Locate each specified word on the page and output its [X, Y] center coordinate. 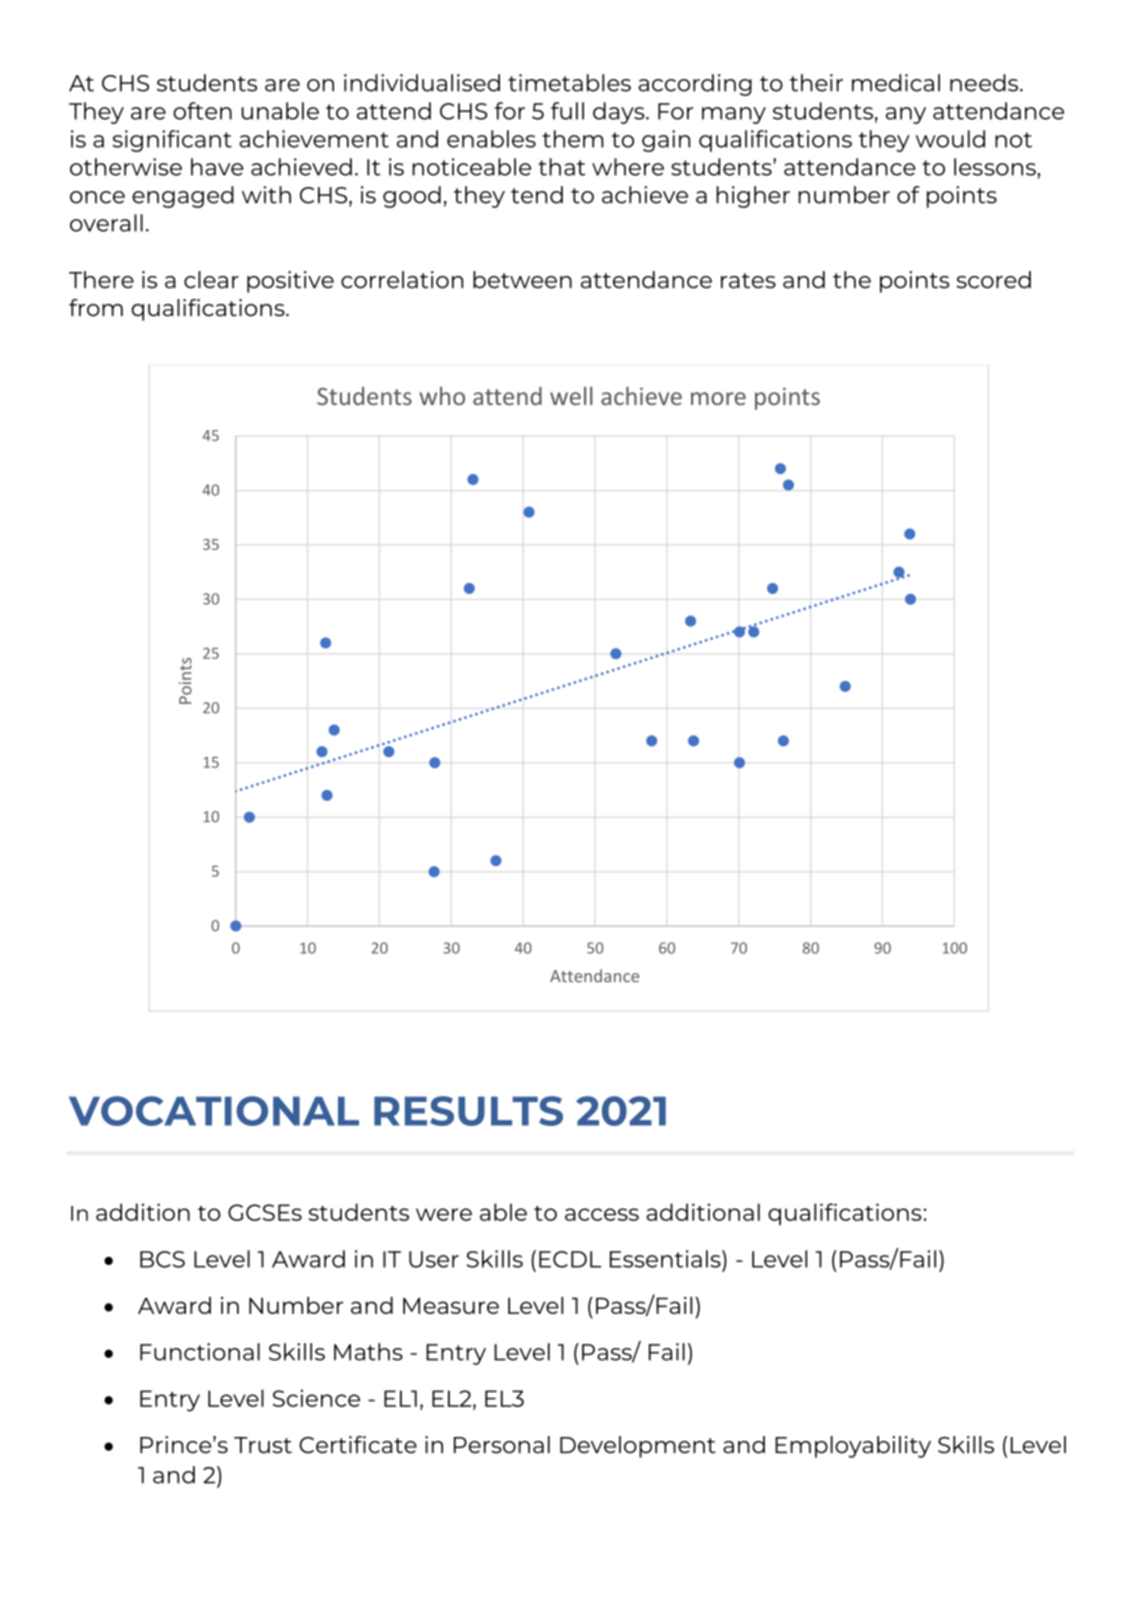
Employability [853, 1447]
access [602, 1214]
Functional [200, 1352]
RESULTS [468, 1111]
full [567, 111]
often [202, 111]
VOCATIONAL [214, 1111]
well [571, 396]
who [442, 396]
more [718, 398]
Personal [502, 1445]
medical [896, 83]
